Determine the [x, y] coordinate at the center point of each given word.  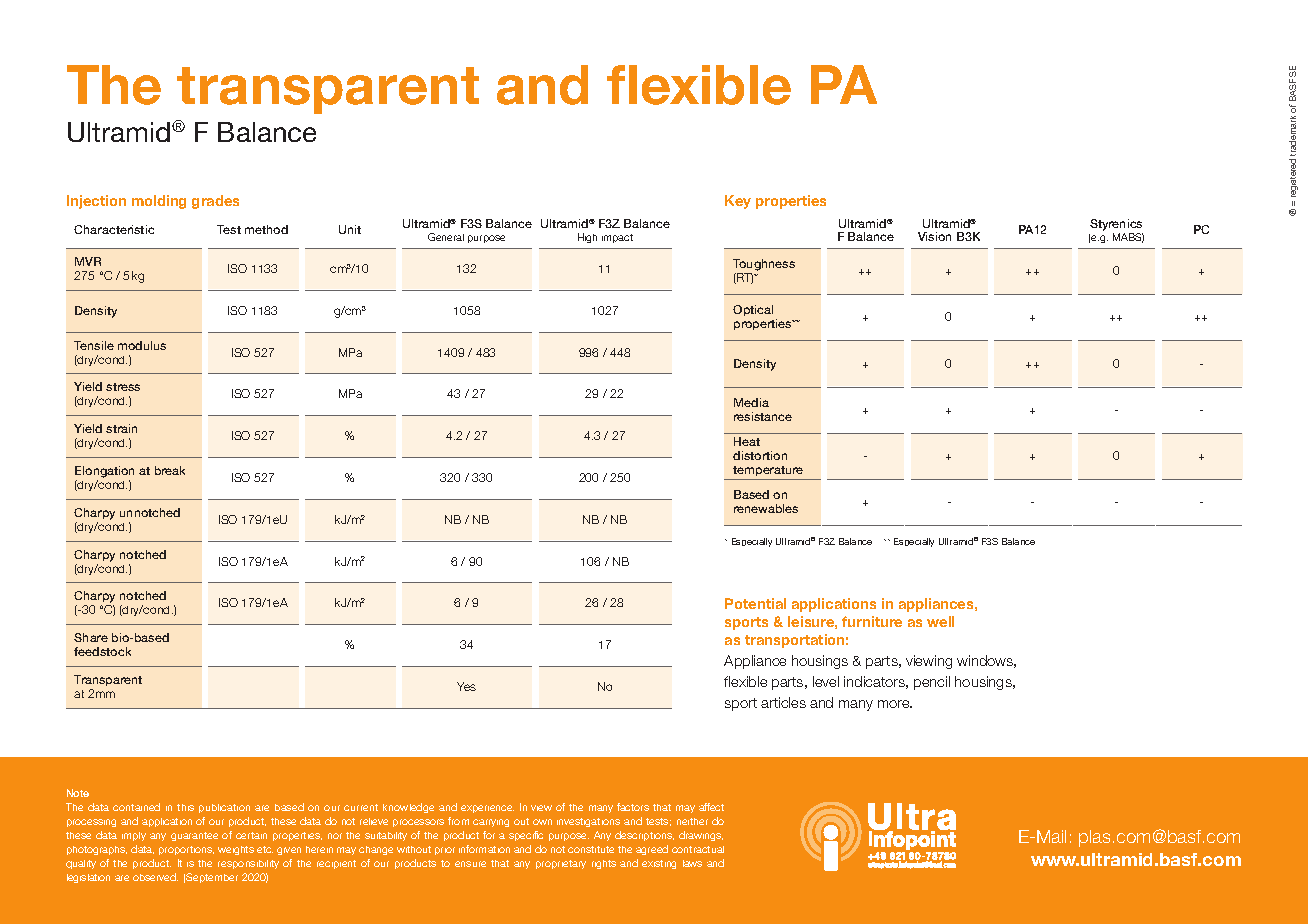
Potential [755, 603]
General [446, 237]
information [484, 849]
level [826, 681]
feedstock [102, 651]
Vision [934, 236]
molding [159, 202]
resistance [763, 416]
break [170, 470]
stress [123, 387]
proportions [186, 850]
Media [751, 402]
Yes [466, 686]
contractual [698, 849]
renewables [766, 508]
